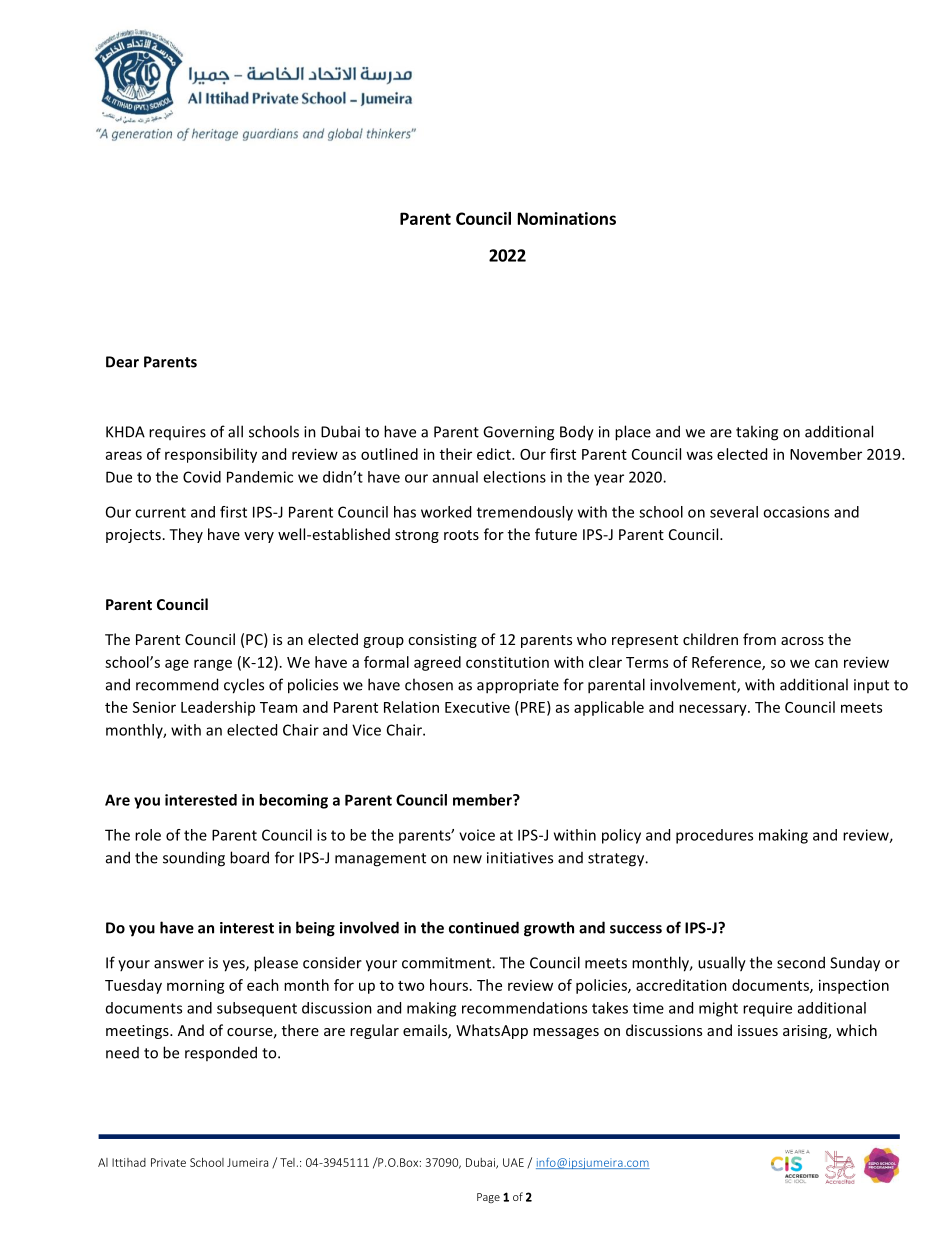 The image size is (952, 1233). Describe the element at coordinates (757, 433) in the page. I see `taking` at that location.
